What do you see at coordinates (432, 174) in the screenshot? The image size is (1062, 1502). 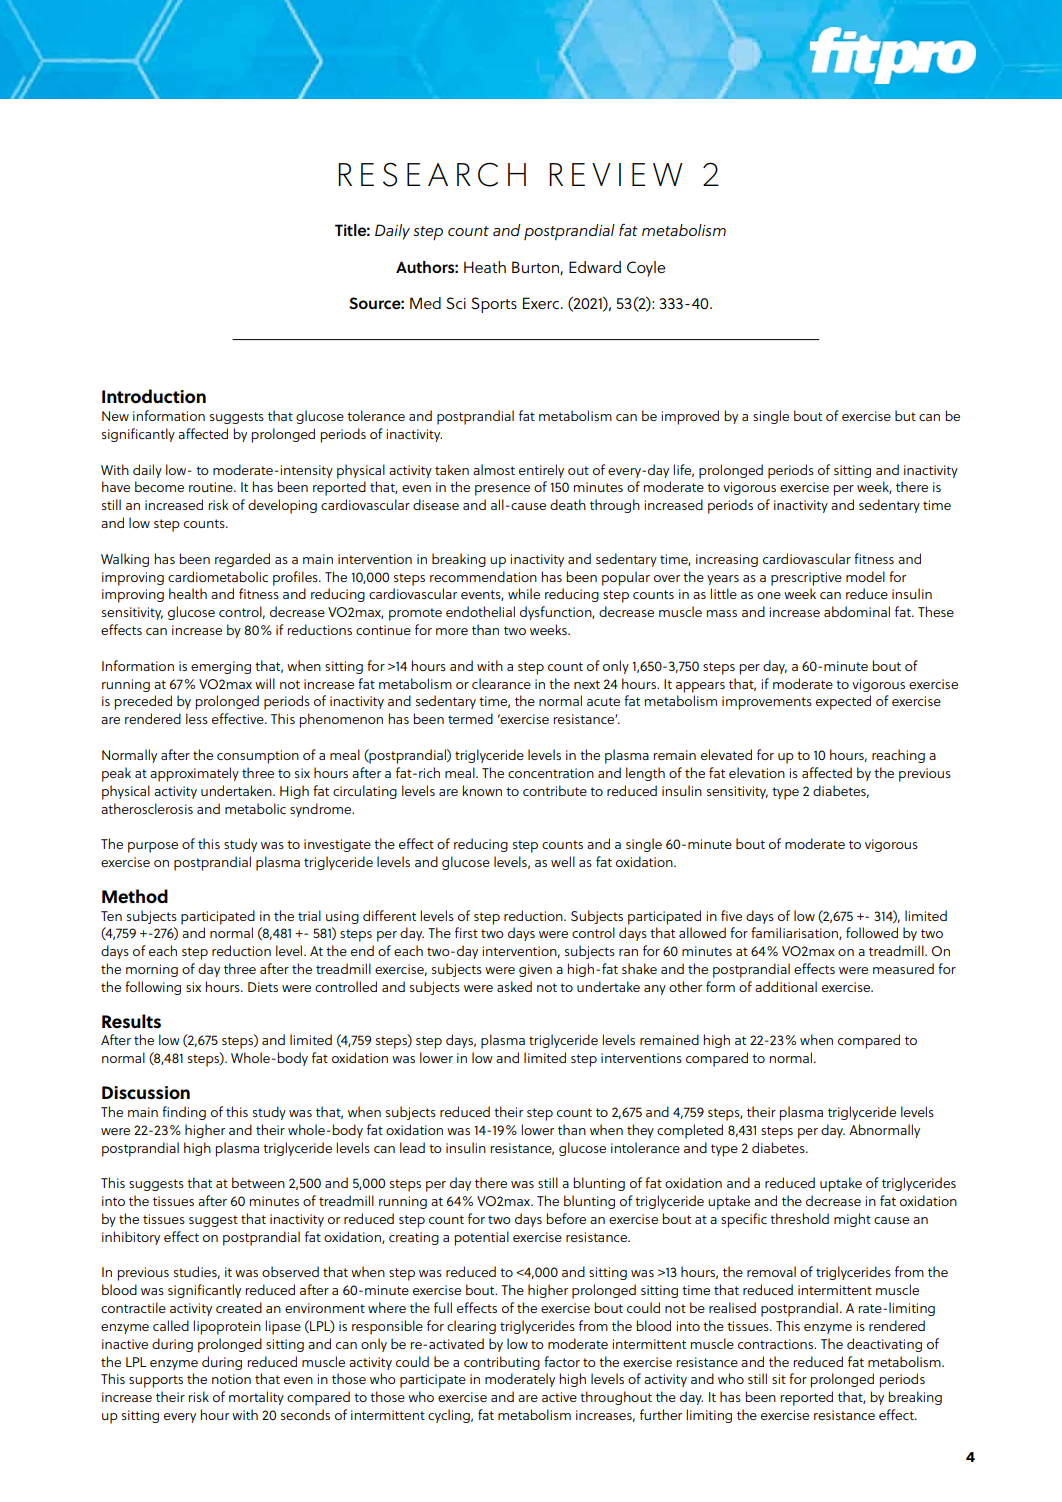 I see `RESEARCH` at bounding box center [432, 174].
